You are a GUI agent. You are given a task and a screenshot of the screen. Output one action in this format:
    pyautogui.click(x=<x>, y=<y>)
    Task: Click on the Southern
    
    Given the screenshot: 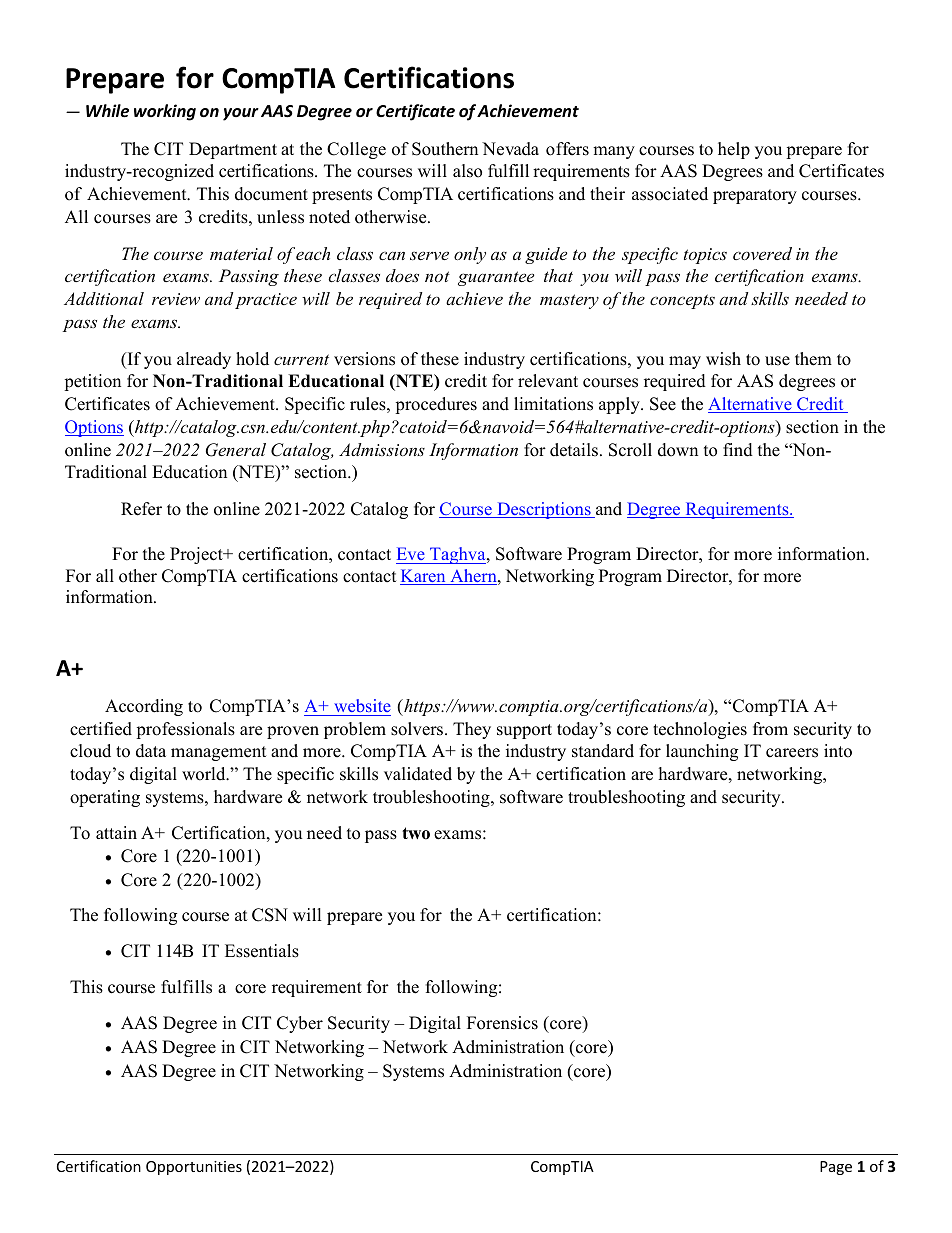 What is the action you would take?
    pyautogui.click(x=445, y=149)
